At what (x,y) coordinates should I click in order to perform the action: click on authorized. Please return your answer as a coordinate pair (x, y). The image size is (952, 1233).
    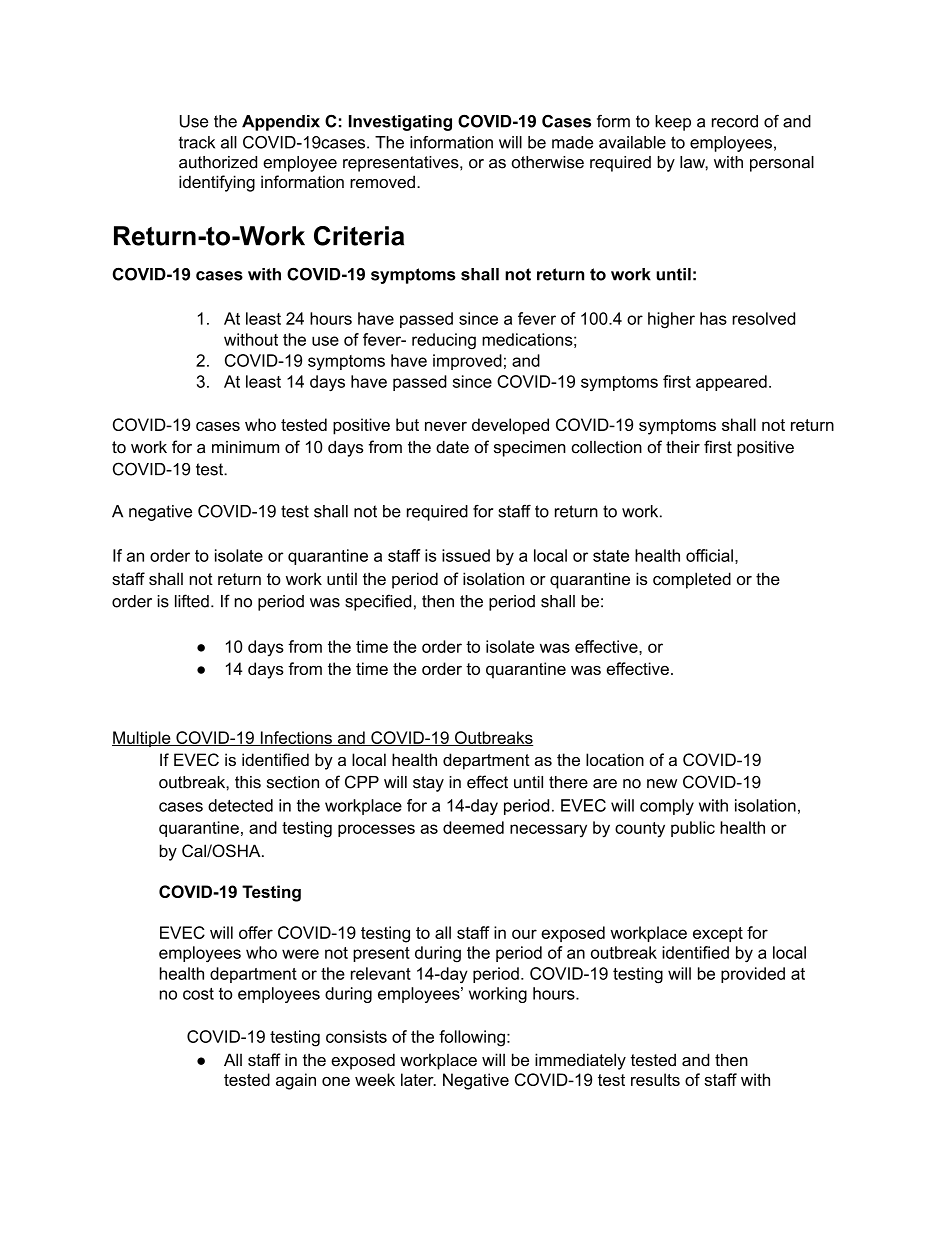
    Looking at the image, I should click on (218, 162).
